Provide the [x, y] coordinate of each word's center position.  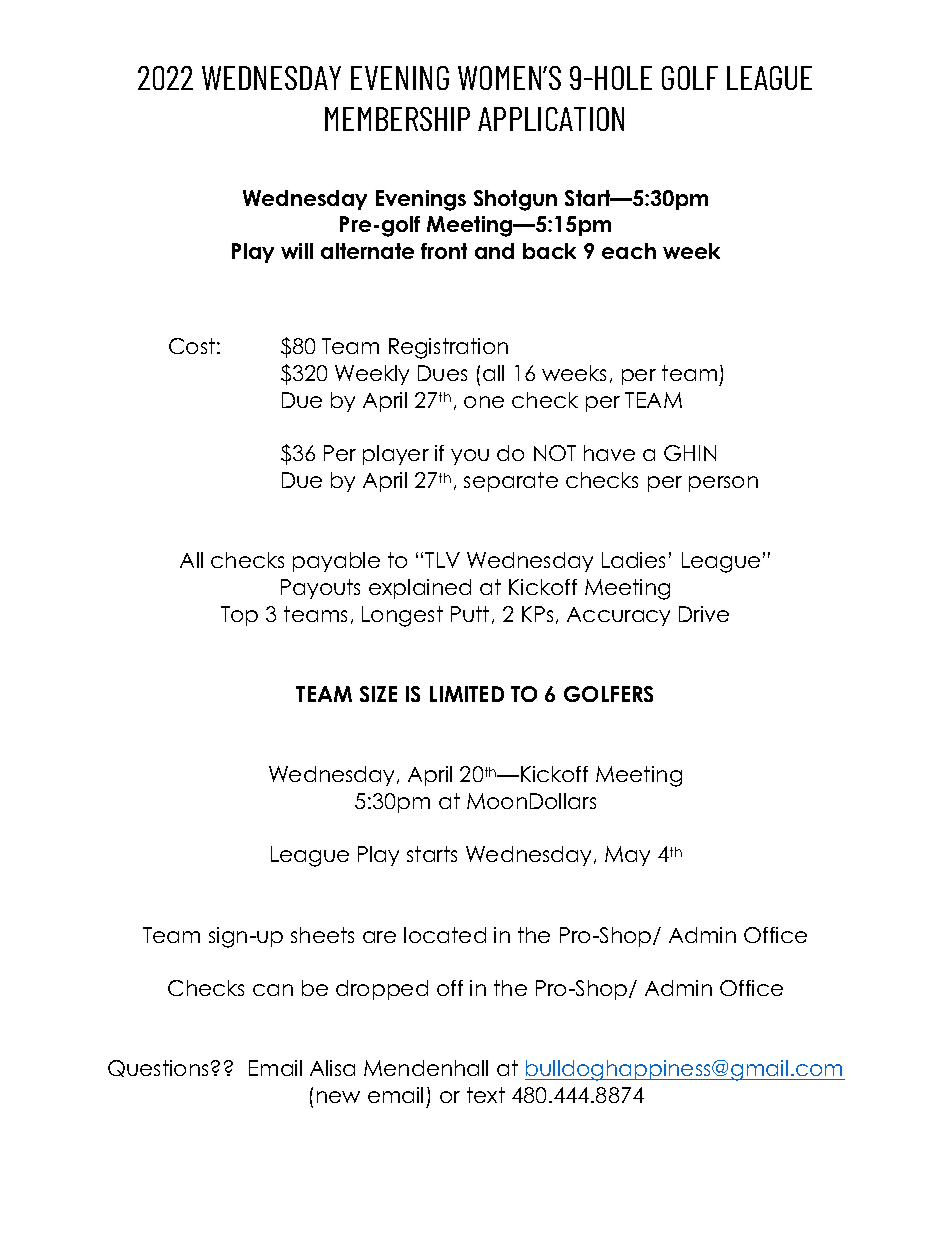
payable [336, 562]
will [297, 251]
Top [239, 616]
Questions [160, 1068]
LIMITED [467, 694]
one [484, 402]
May [627, 856]
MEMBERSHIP [397, 119]
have [609, 453]
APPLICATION [551, 119]
